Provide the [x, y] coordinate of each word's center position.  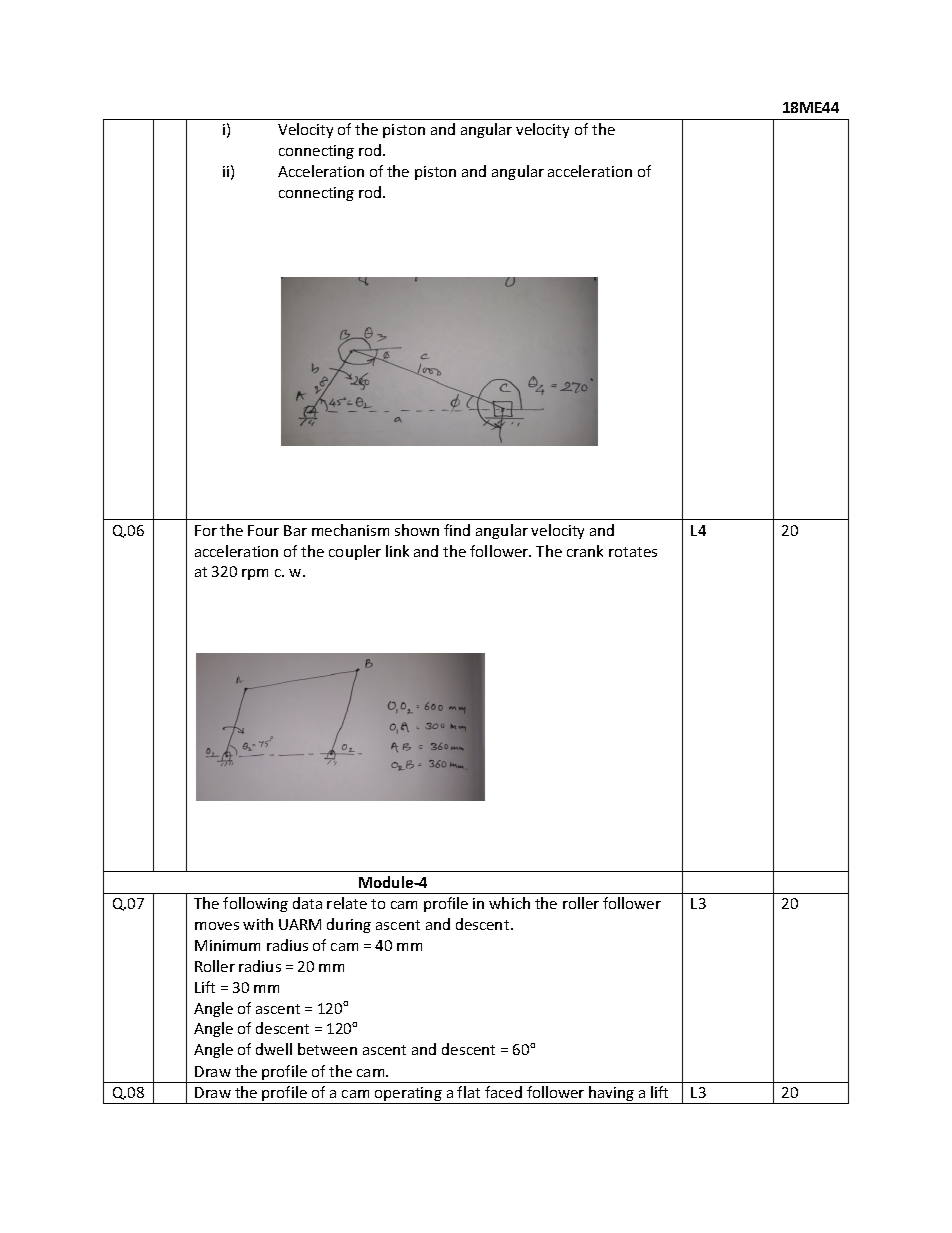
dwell [274, 1049]
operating [408, 1095]
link [397, 551]
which [509, 903]
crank [585, 551]
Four [263, 530]
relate [347, 903]
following [255, 904]
